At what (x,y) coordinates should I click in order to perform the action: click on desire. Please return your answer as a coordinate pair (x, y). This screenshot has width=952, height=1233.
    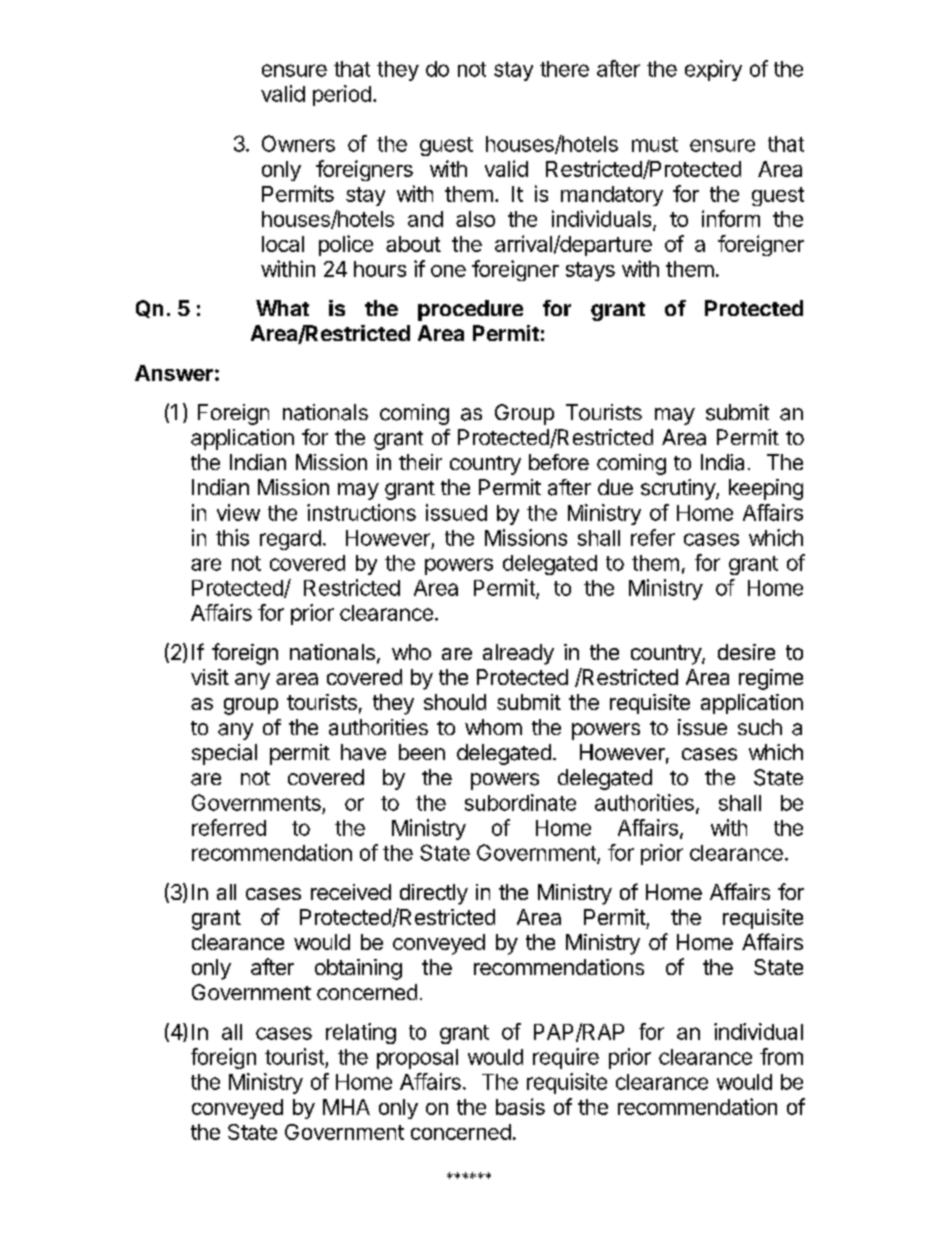
    Looking at the image, I should click on (746, 652).
